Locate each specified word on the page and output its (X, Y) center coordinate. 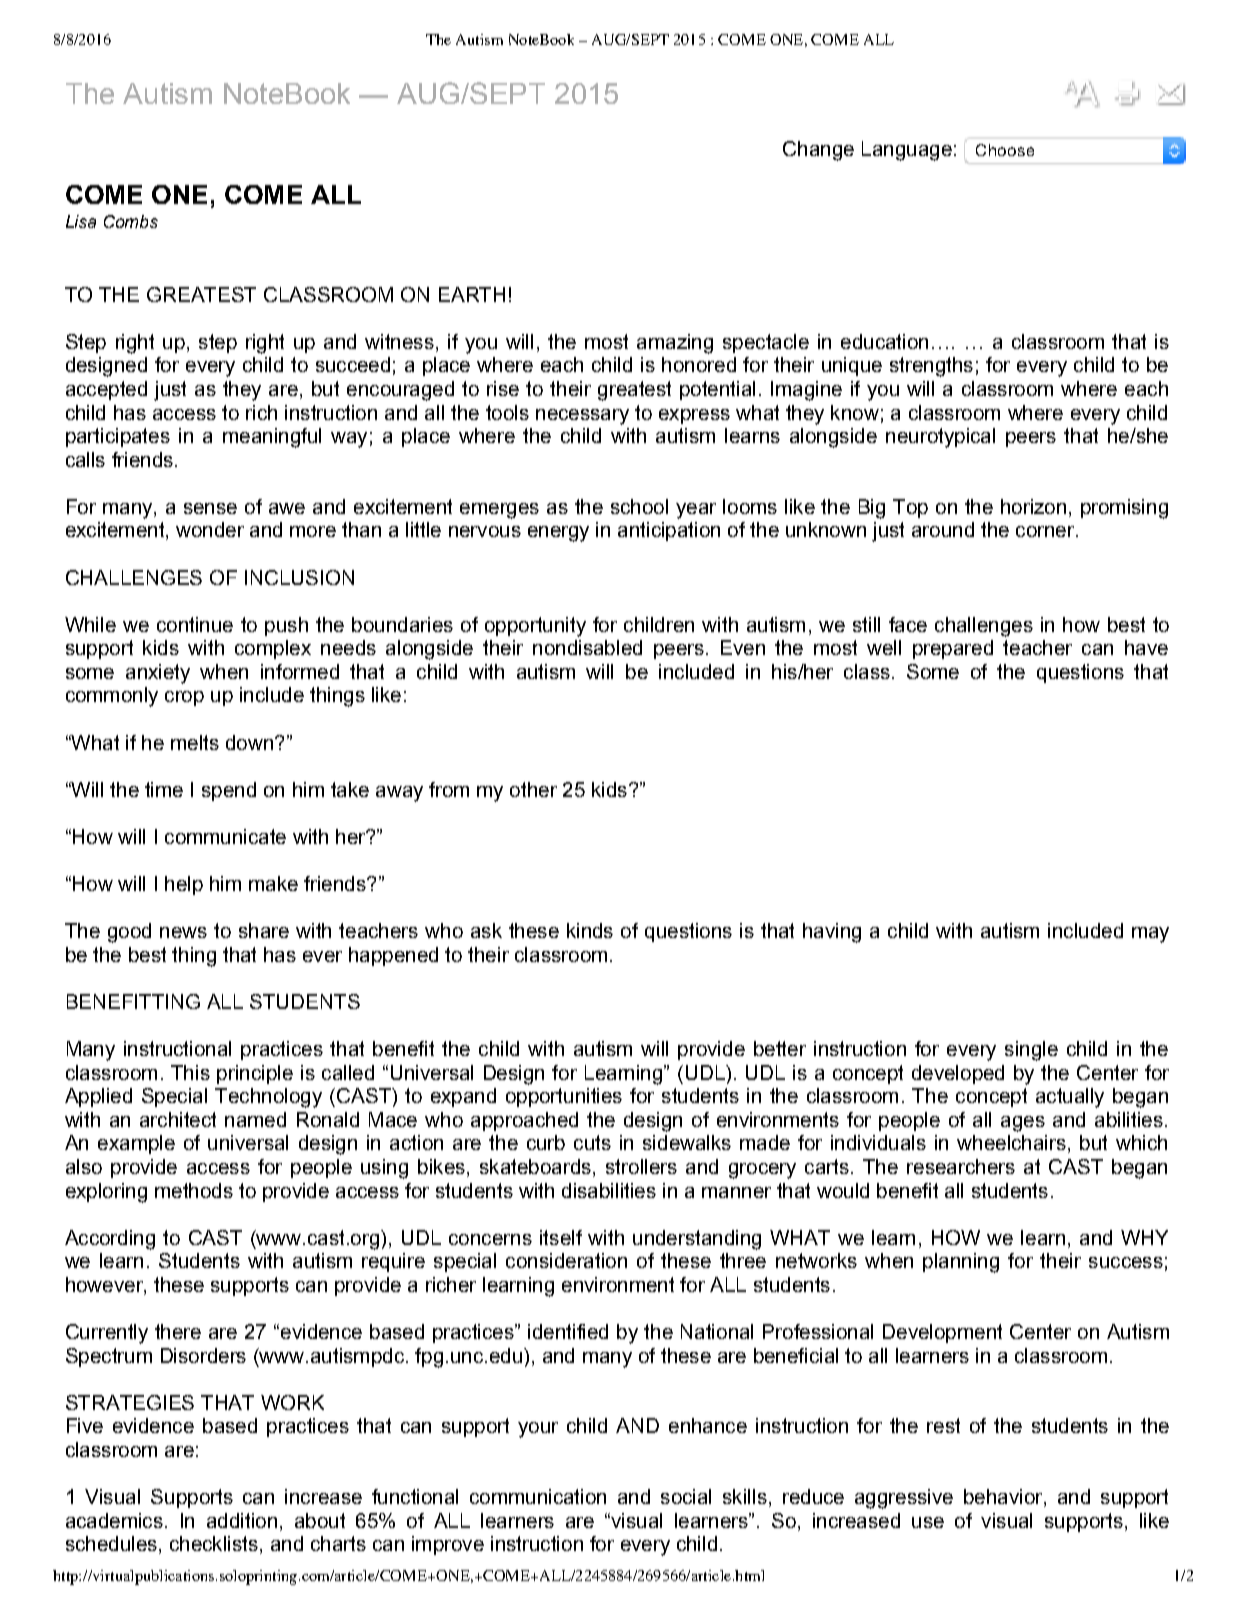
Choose (1005, 150)
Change (818, 151)
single (1031, 1051)
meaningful (272, 438)
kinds (590, 930)
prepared (953, 649)
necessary (582, 417)
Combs (131, 221)
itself (561, 1237)
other (533, 789)
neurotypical (940, 438)
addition (242, 1520)
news (183, 932)
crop (184, 698)
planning (961, 1263)
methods (194, 1190)
